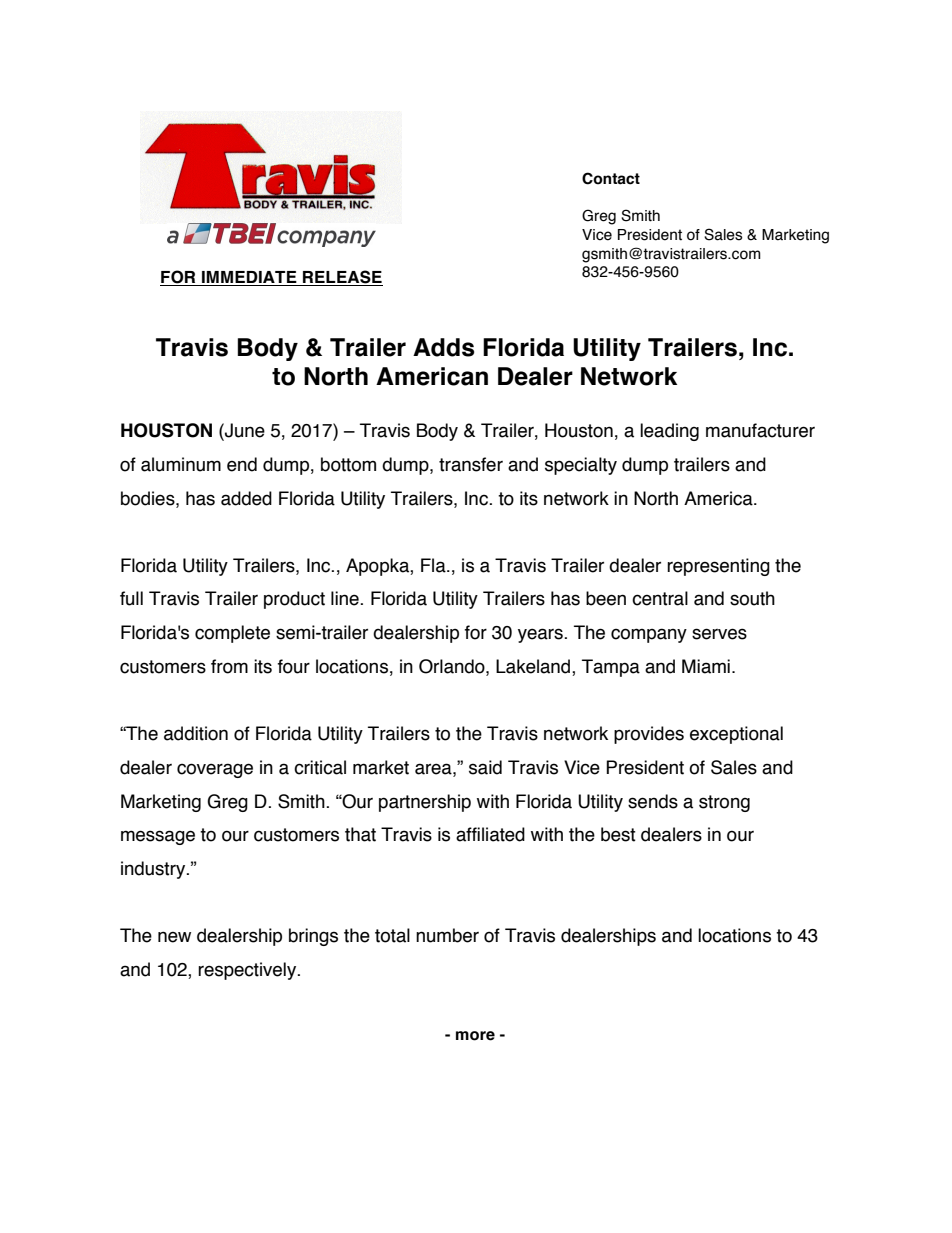 This image has width=952, height=1233. What do you see at coordinates (653, 801) in the image?
I see `sends` at bounding box center [653, 801].
